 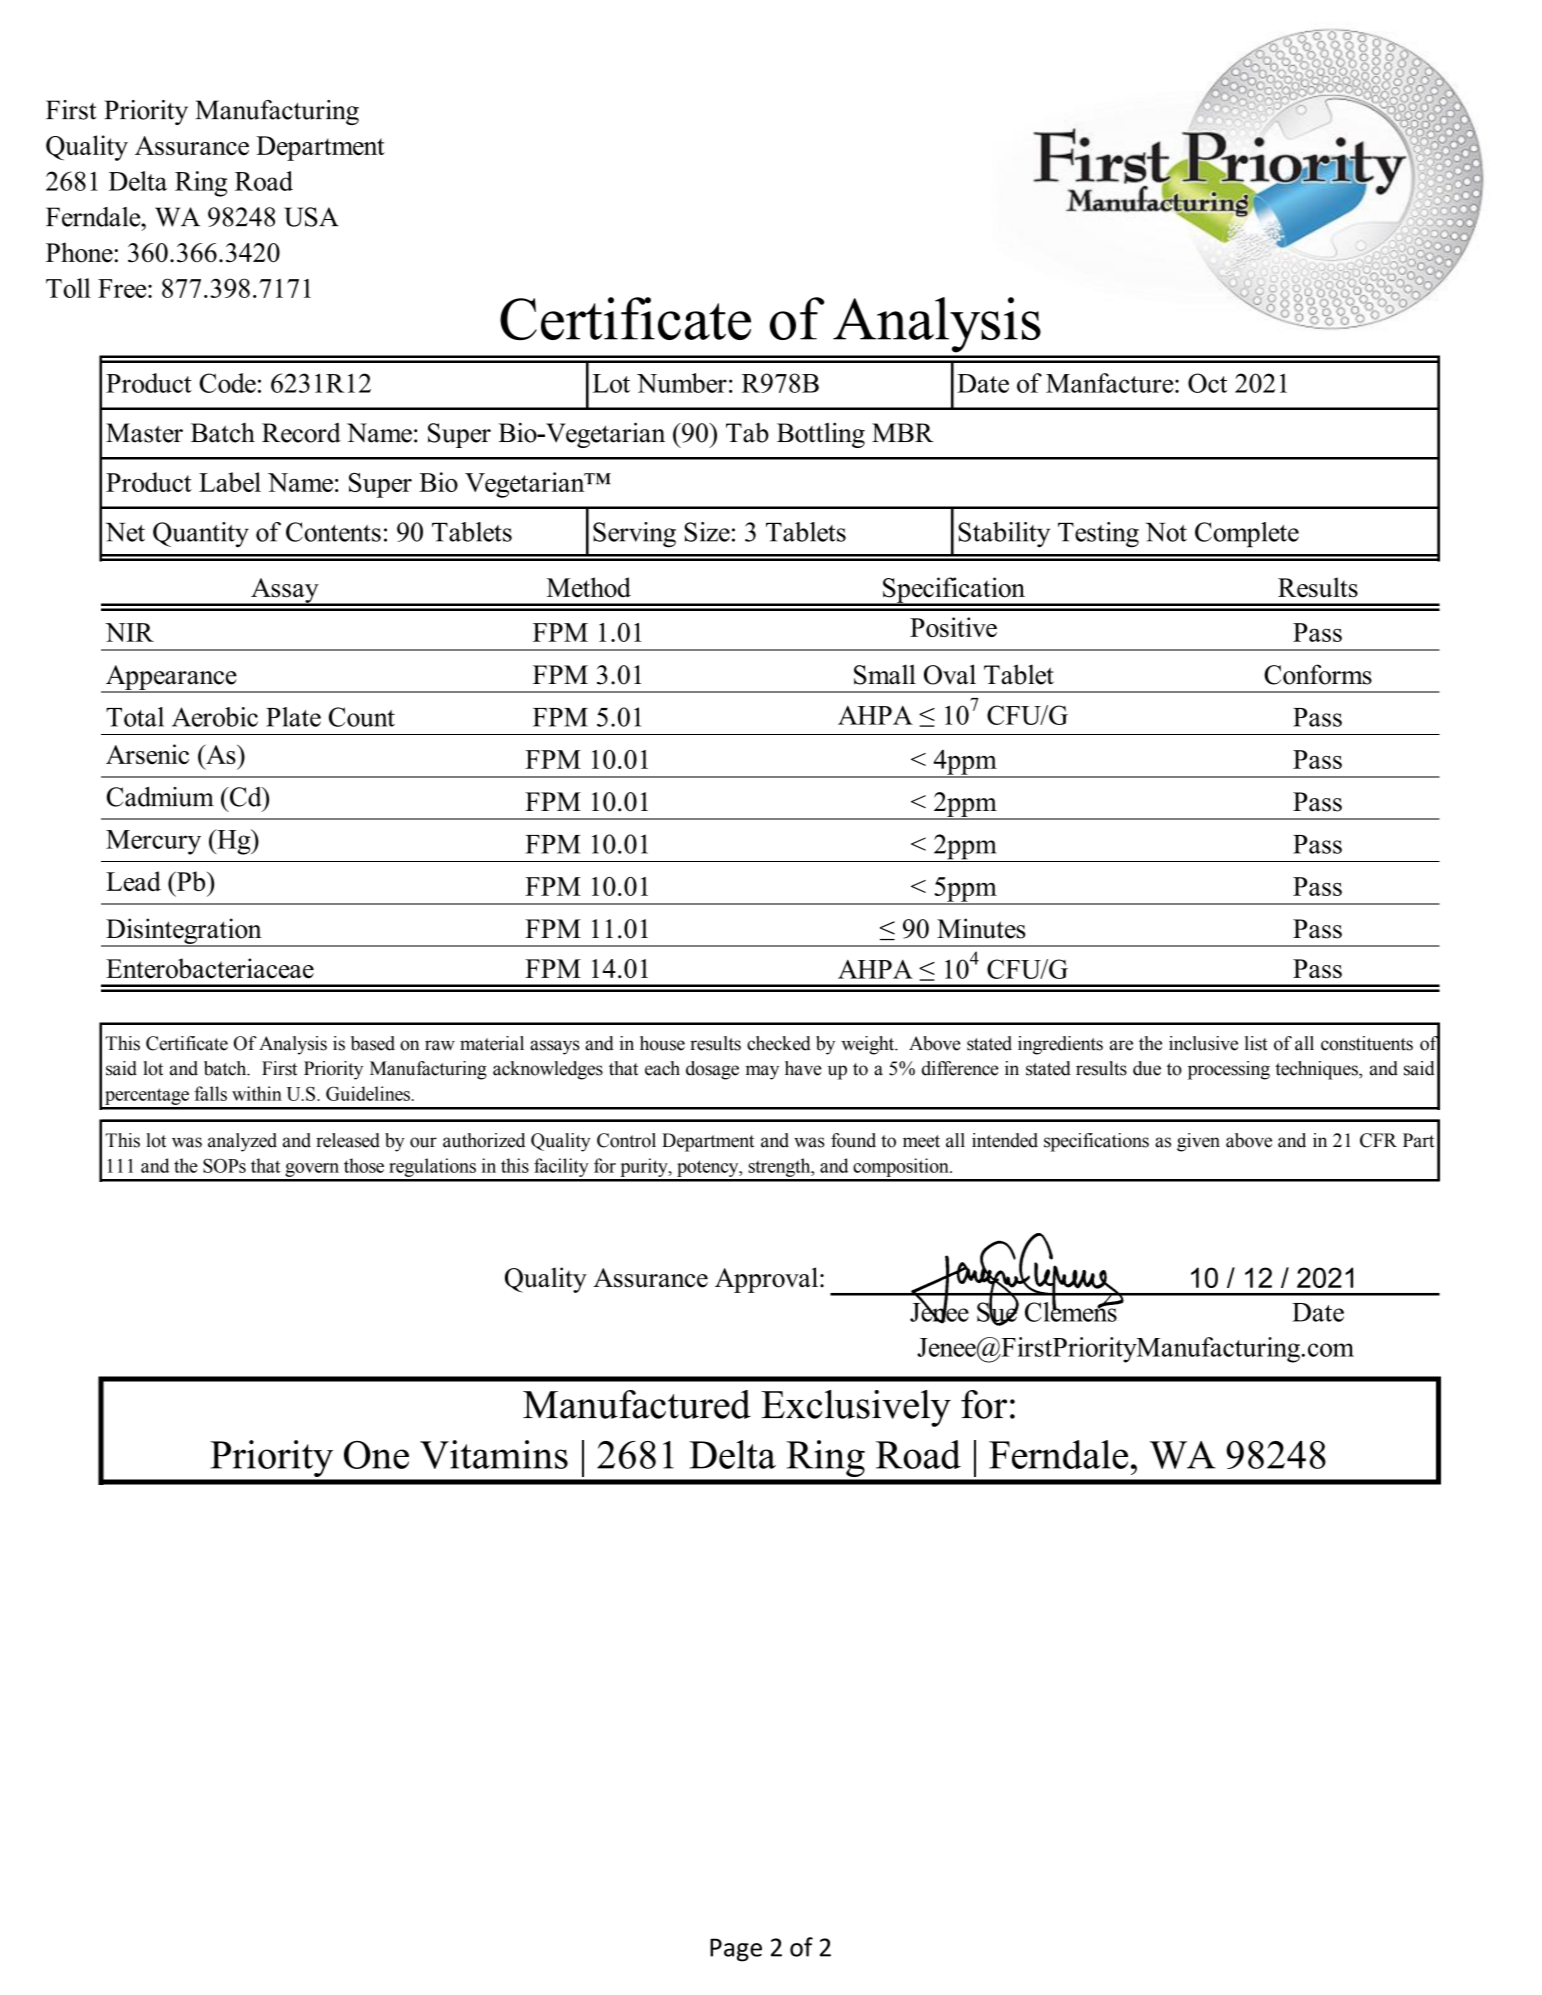 I want to click on Exclusively, so click(x=856, y=1408).
